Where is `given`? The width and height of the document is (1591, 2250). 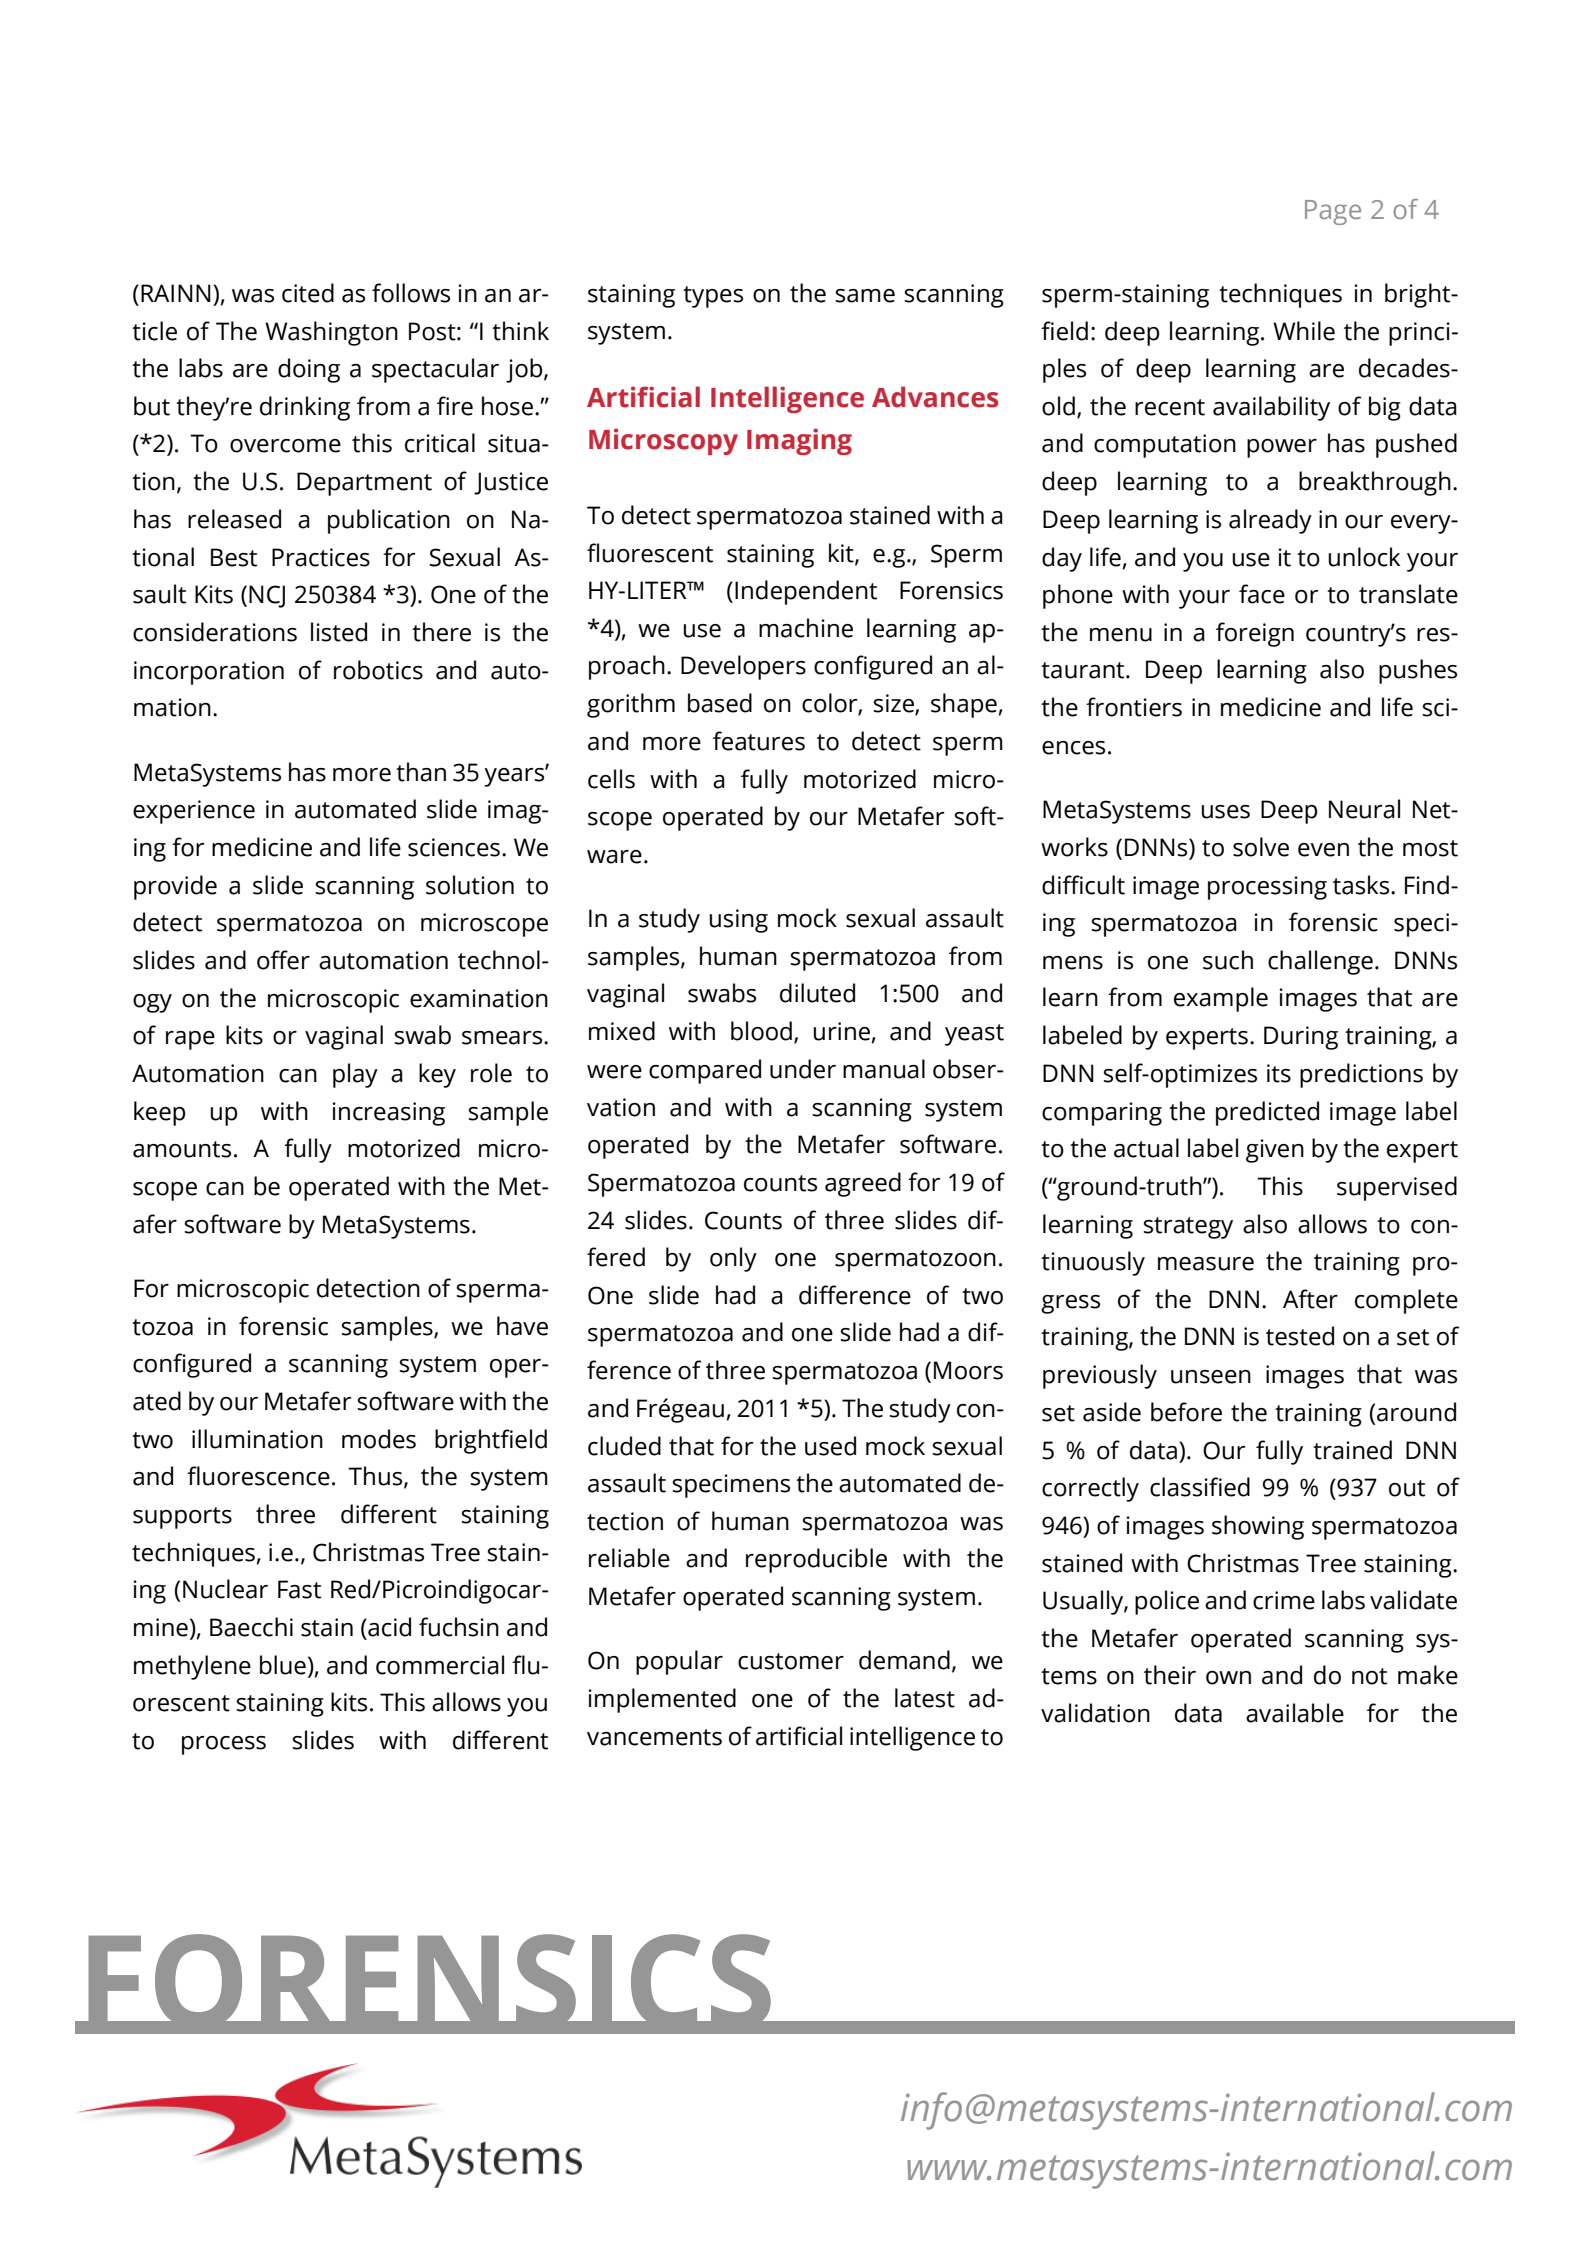 given is located at coordinates (1275, 1151).
